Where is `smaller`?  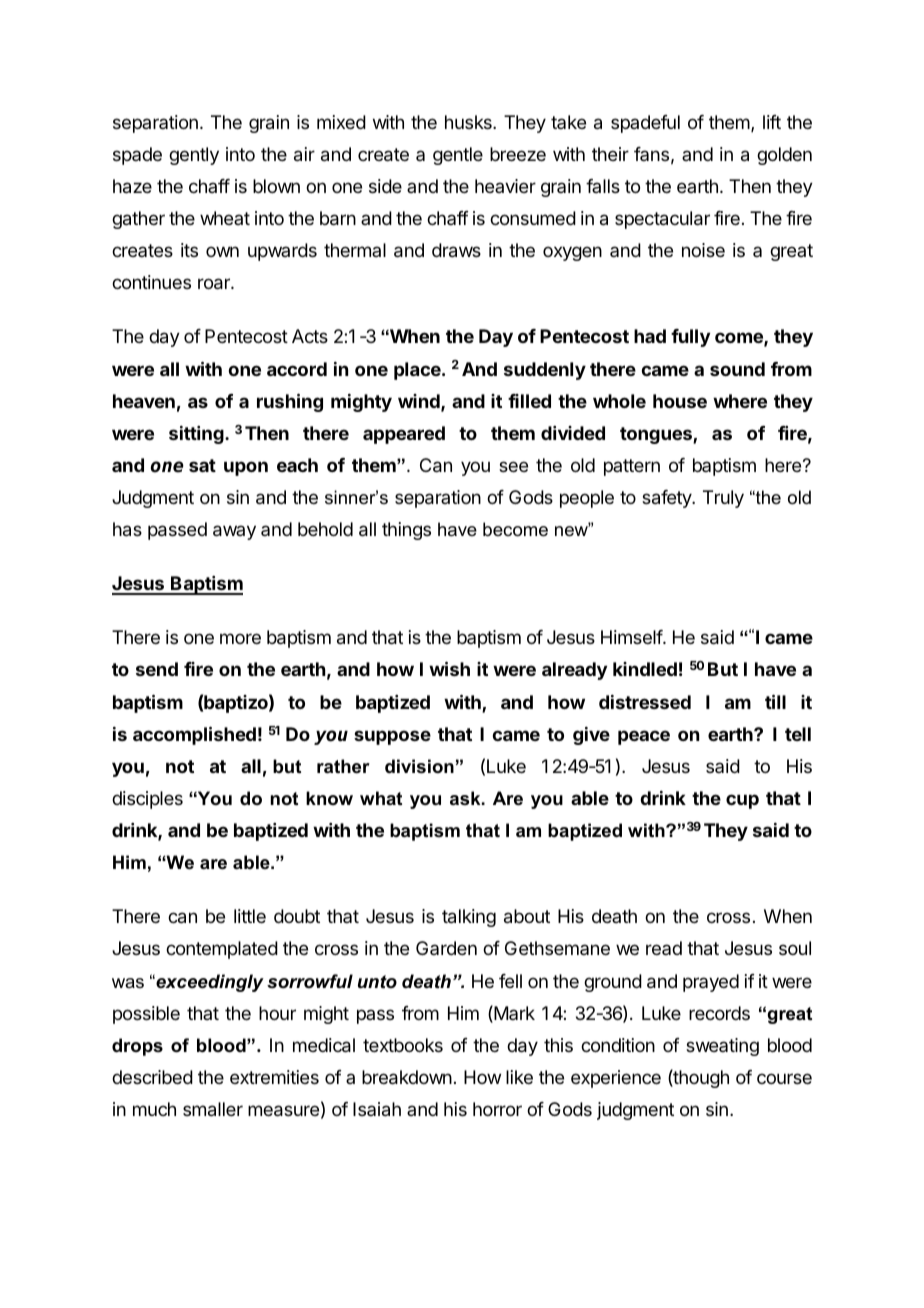
smaller is located at coordinates (213, 1109).
